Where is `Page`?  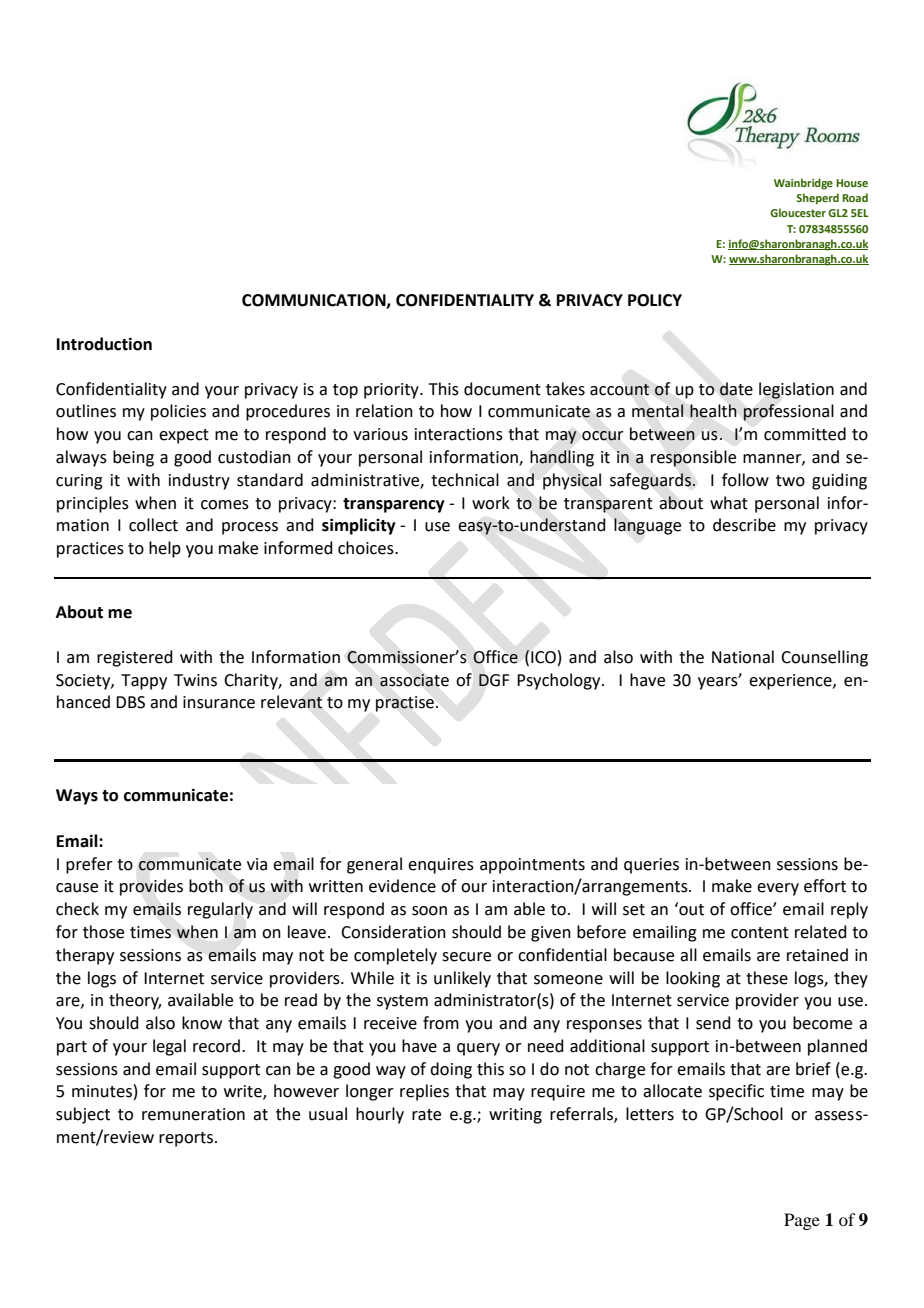 Page is located at coordinates (802, 1221).
